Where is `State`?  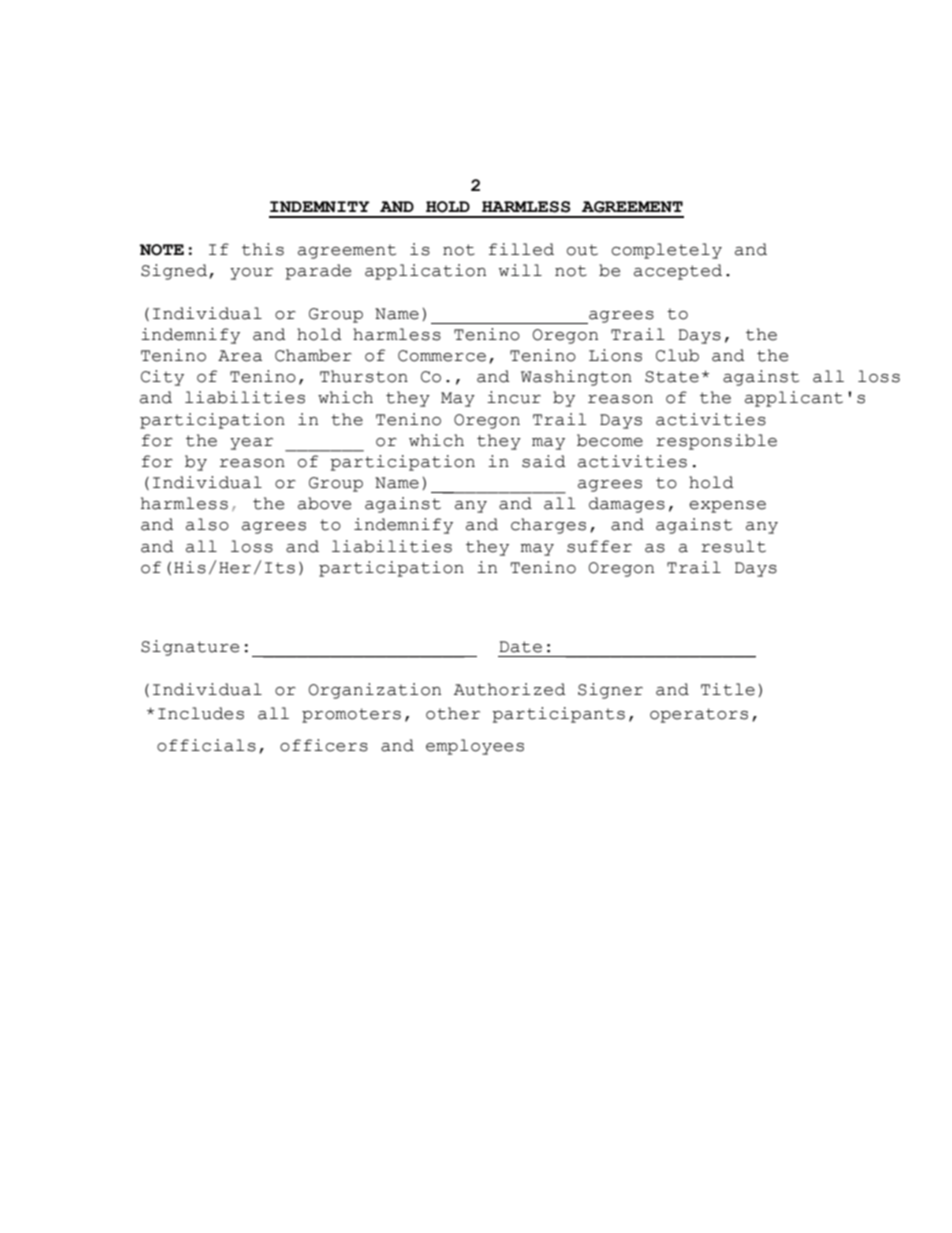 State is located at coordinates (672, 377).
